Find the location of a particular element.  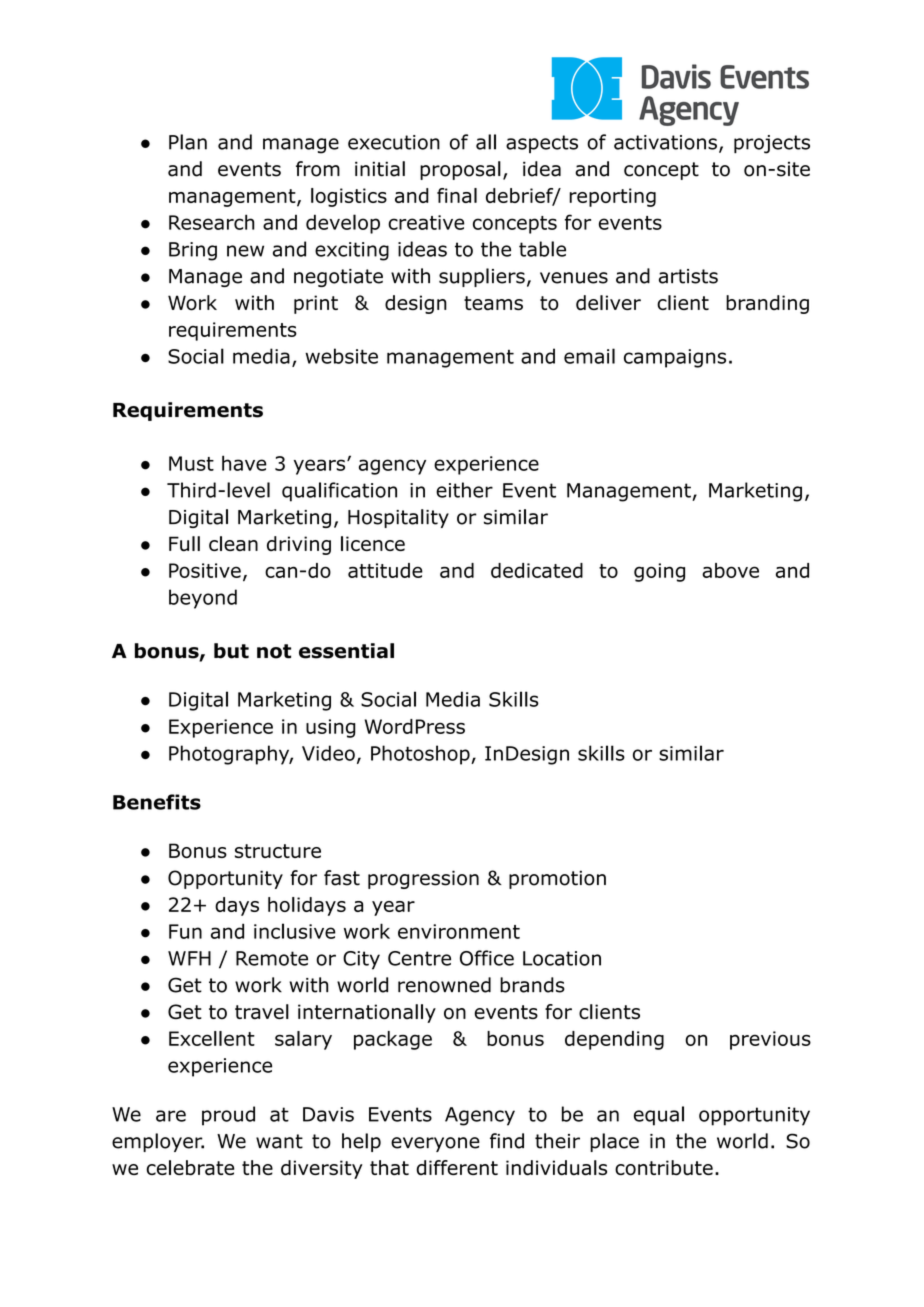

Photoshop is located at coordinates (421, 755).
